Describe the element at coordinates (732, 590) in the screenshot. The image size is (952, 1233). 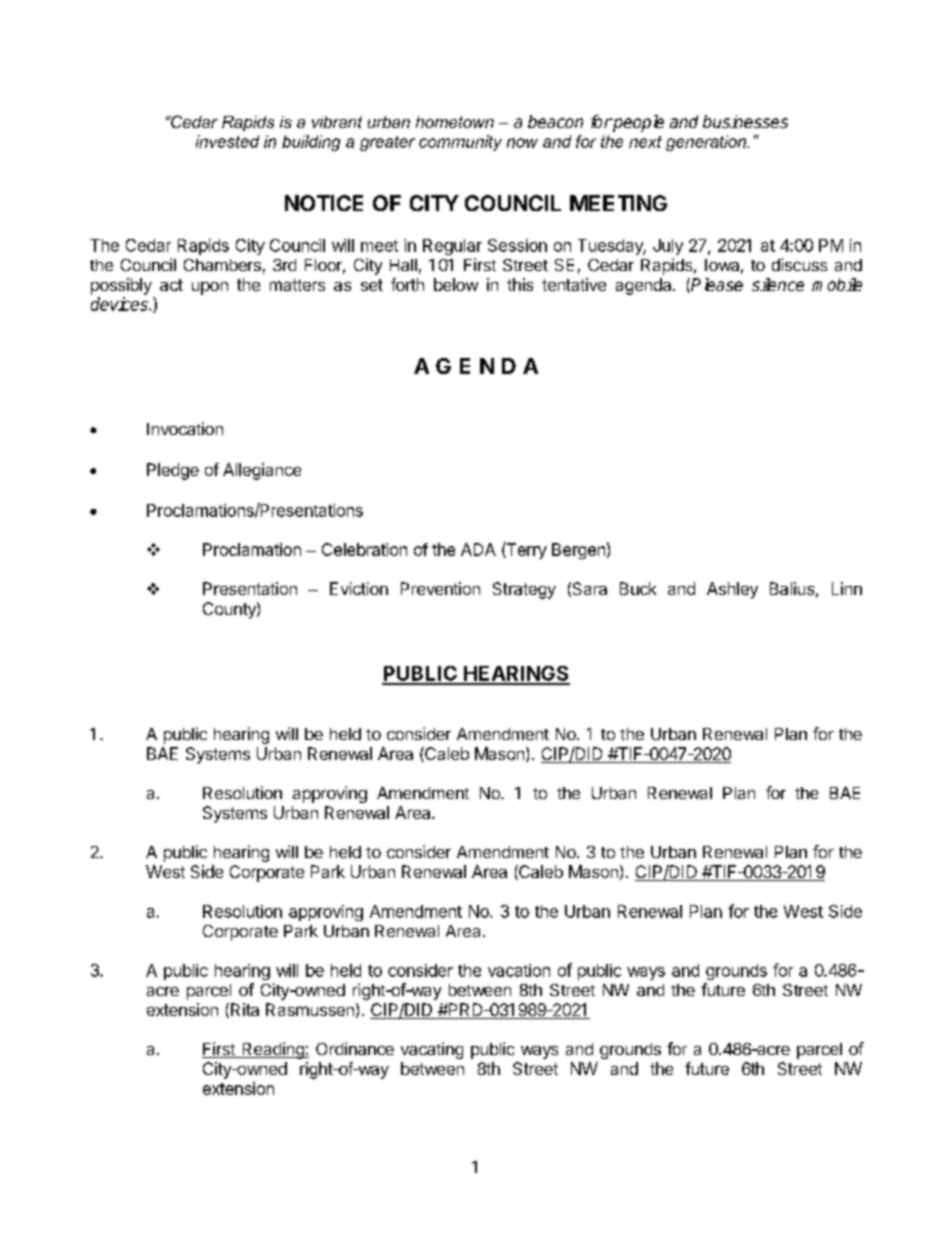
I see `Ashley` at that location.
